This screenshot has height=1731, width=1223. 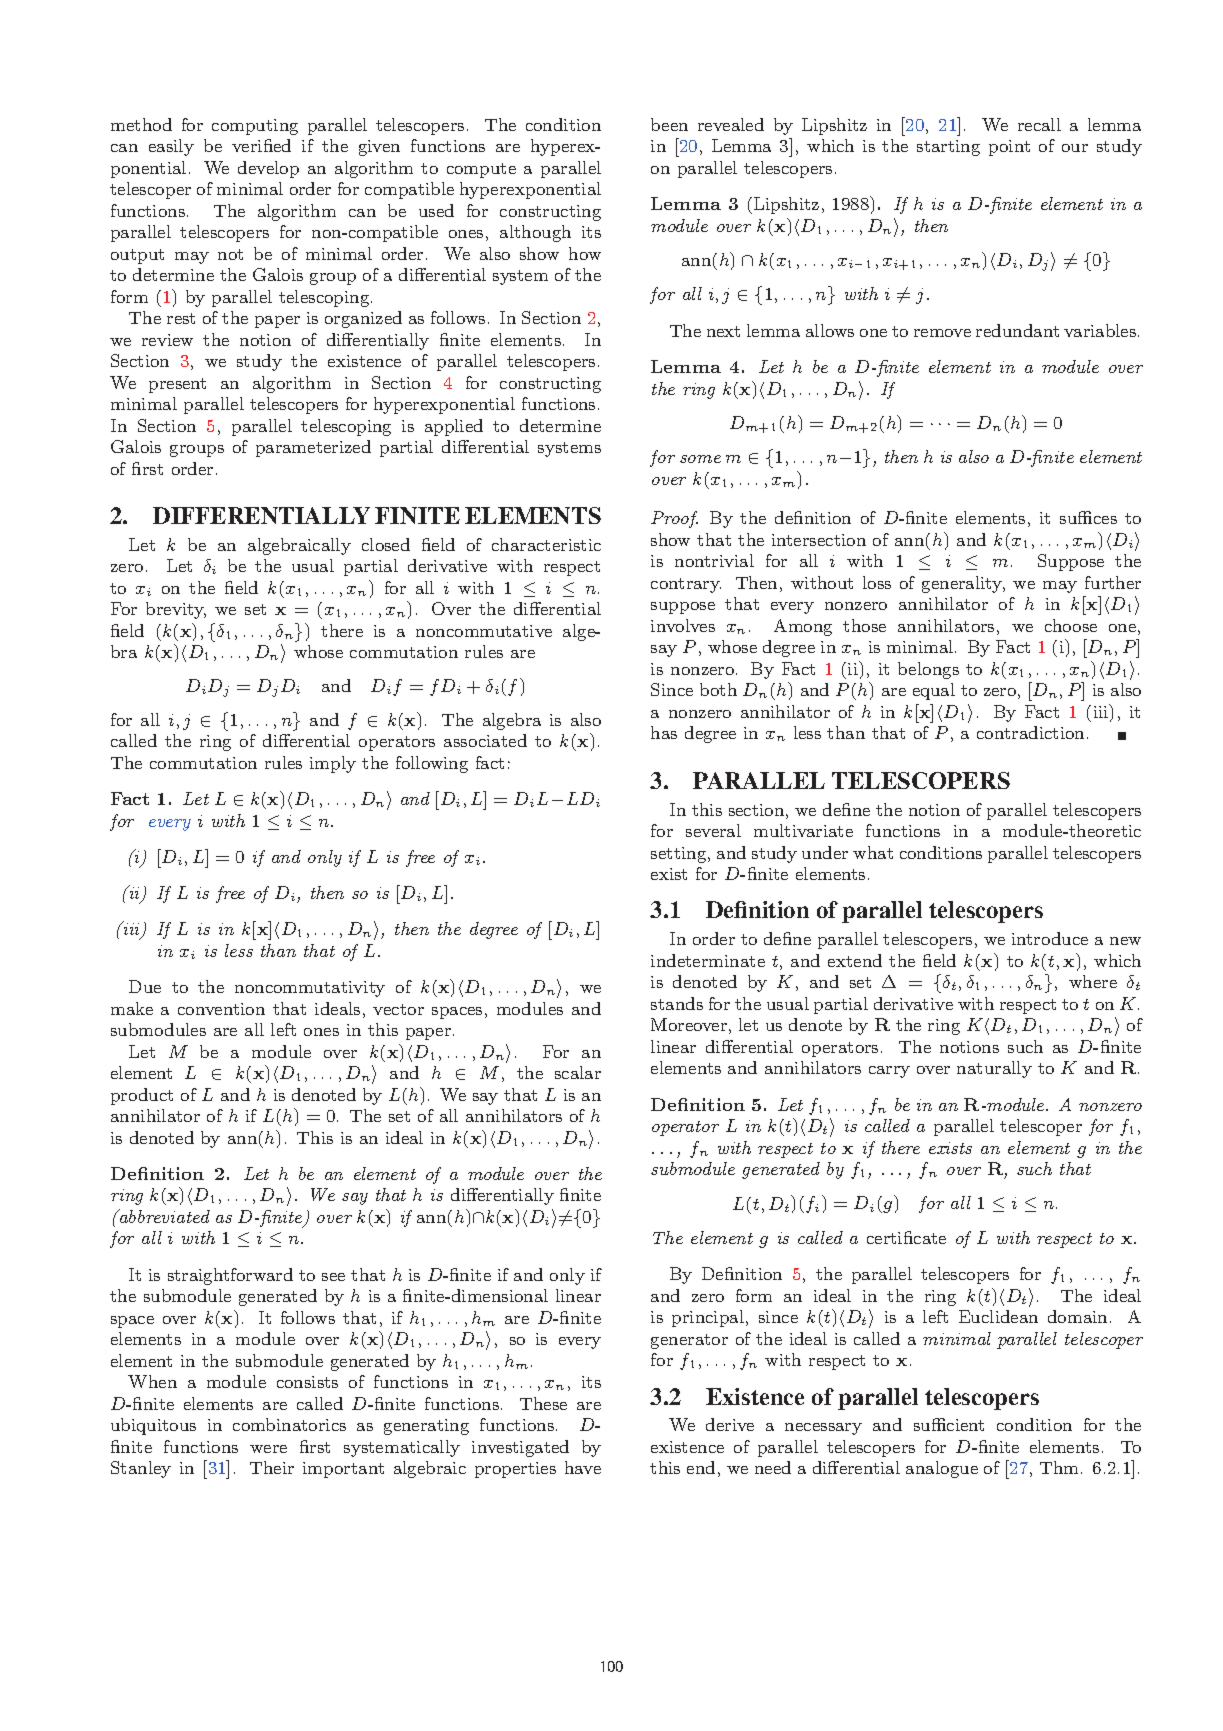 What do you see at coordinates (994, 1069) in the screenshot?
I see `naturally` at bounding box center [994, 1069].
